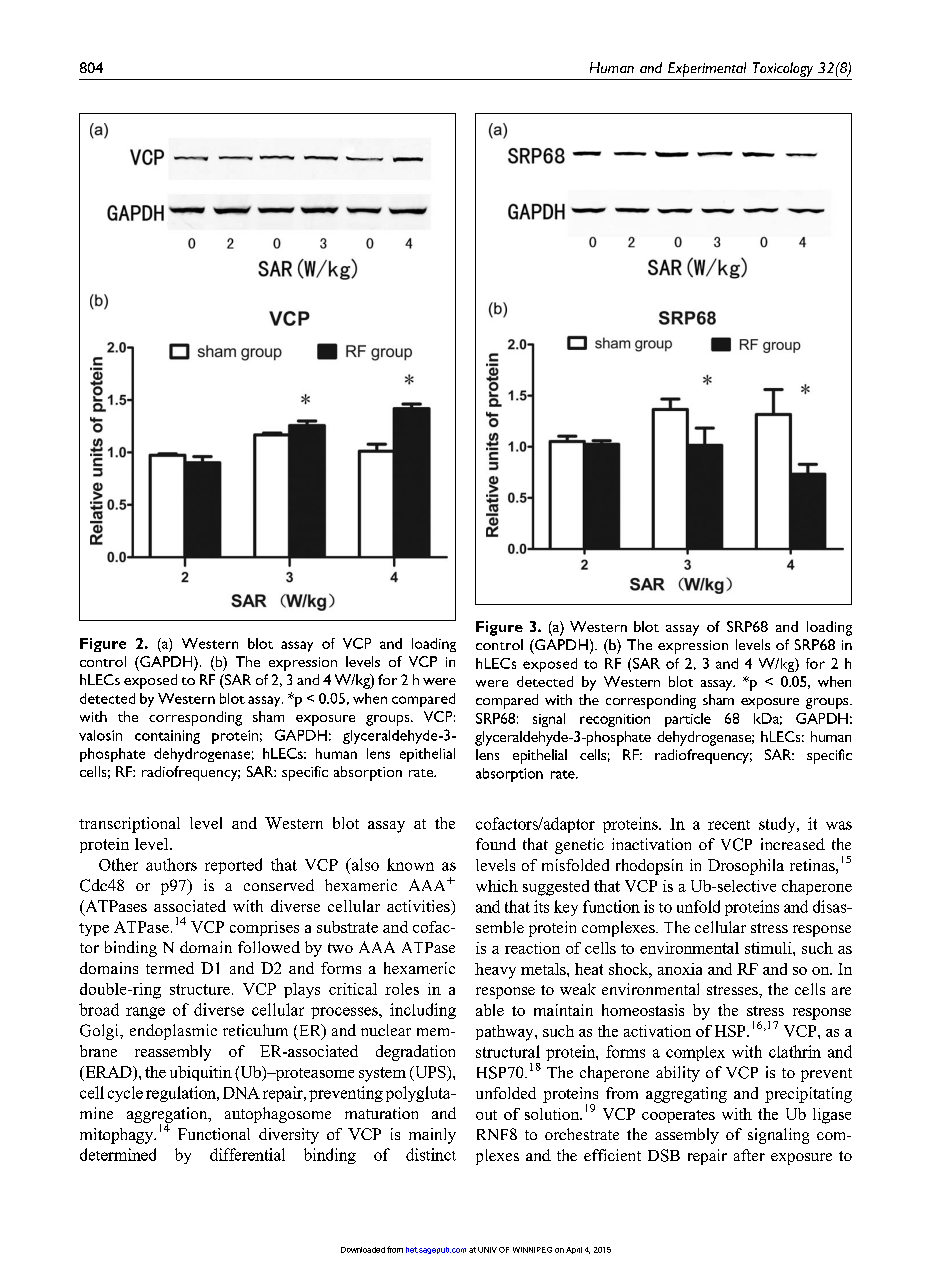 This screenshot has height=1270, width=952. Describe the element at coordinates (495, 971) in the screenshot. I see `heavy` at that location.
